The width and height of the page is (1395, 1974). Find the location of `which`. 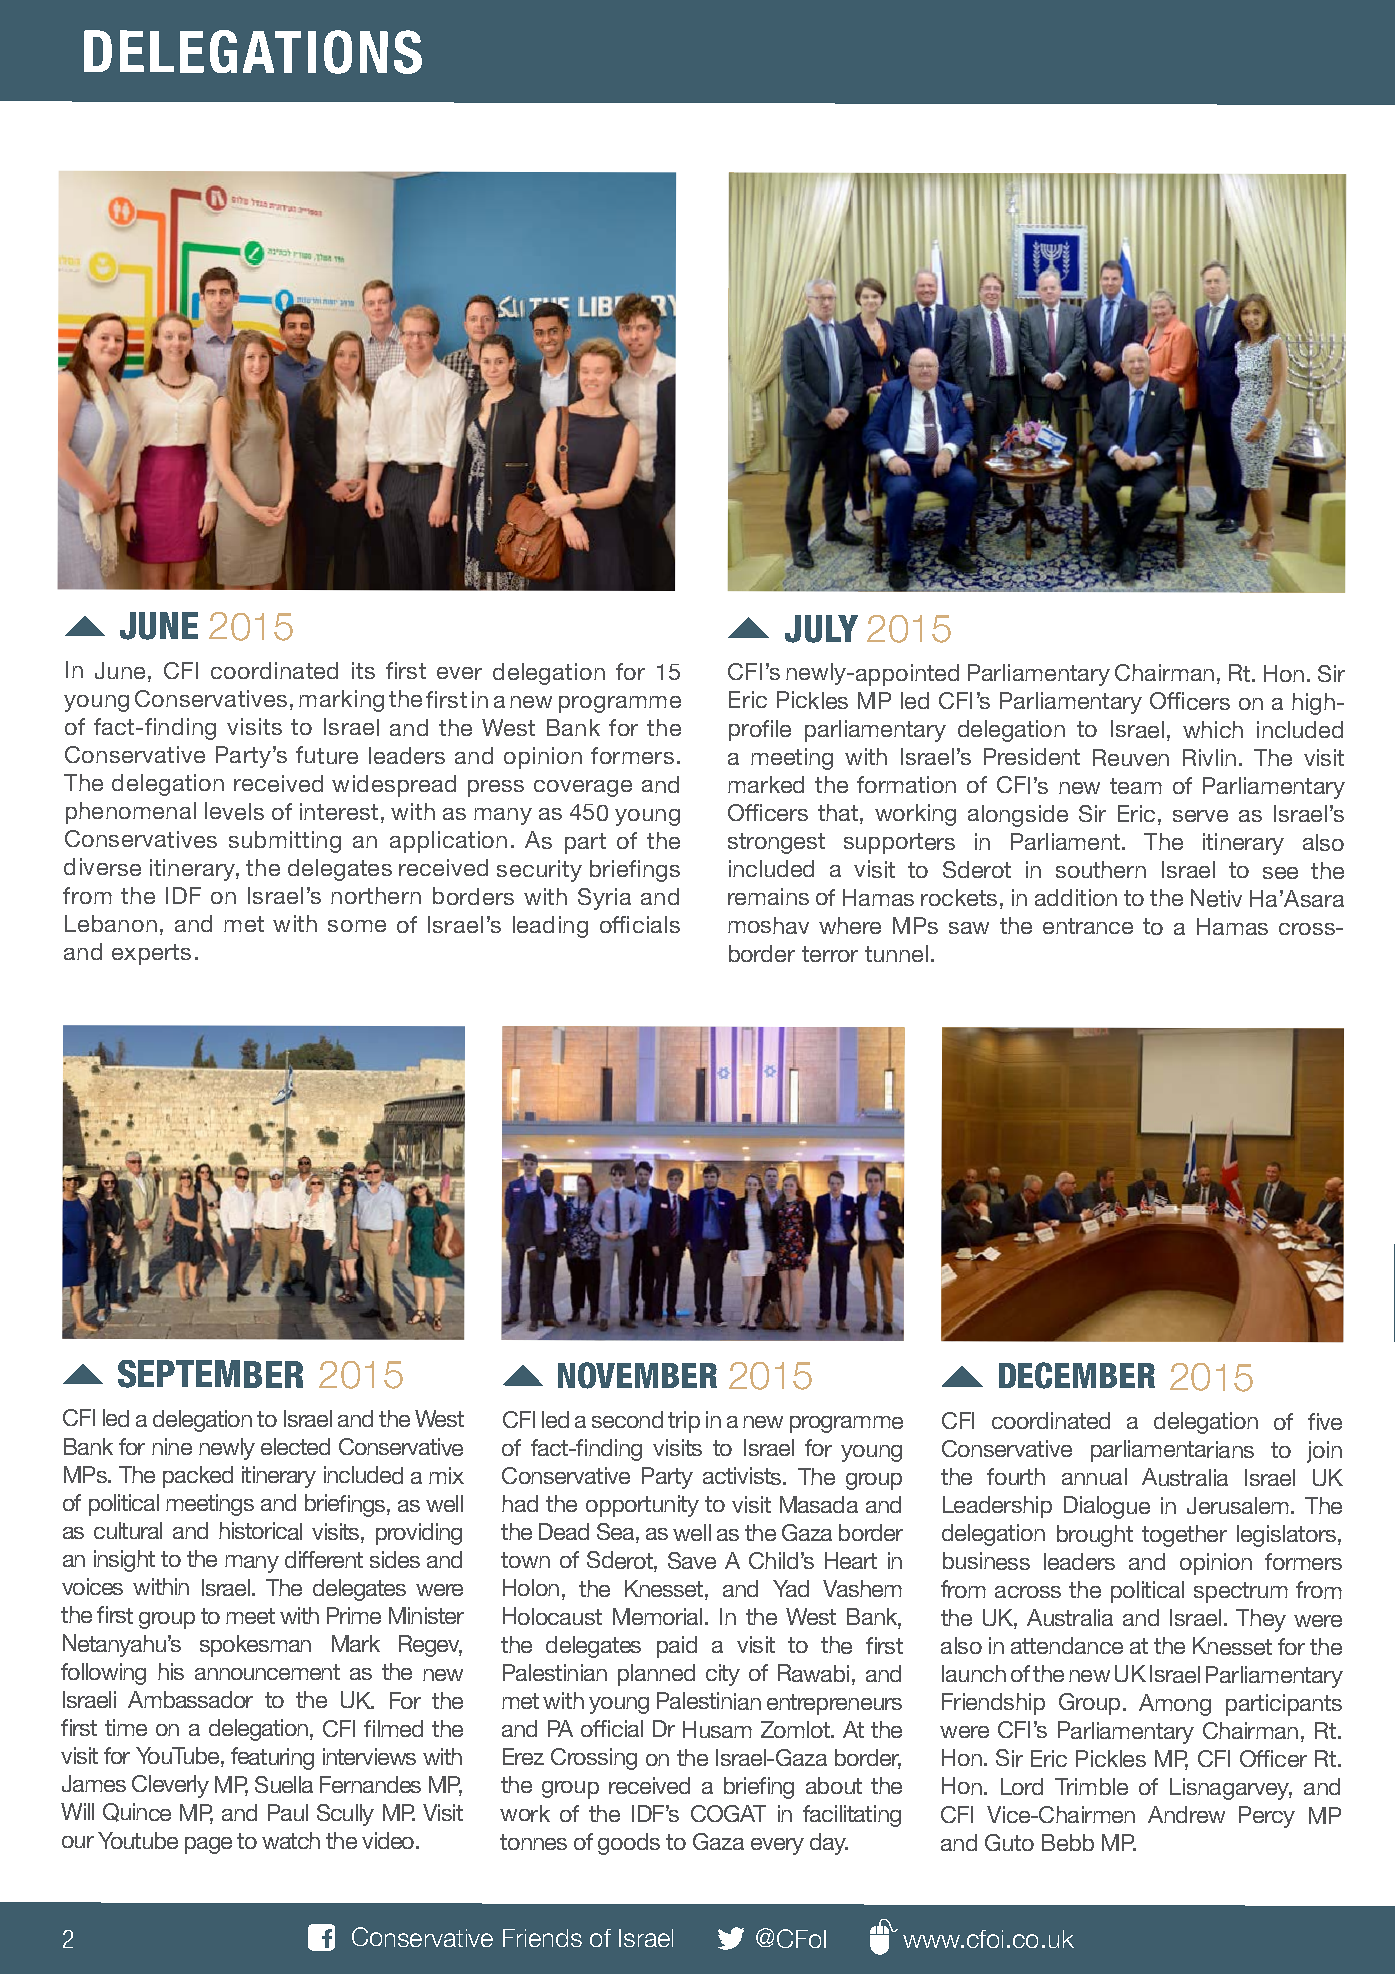

which is located at coordinates (1213, 729).
